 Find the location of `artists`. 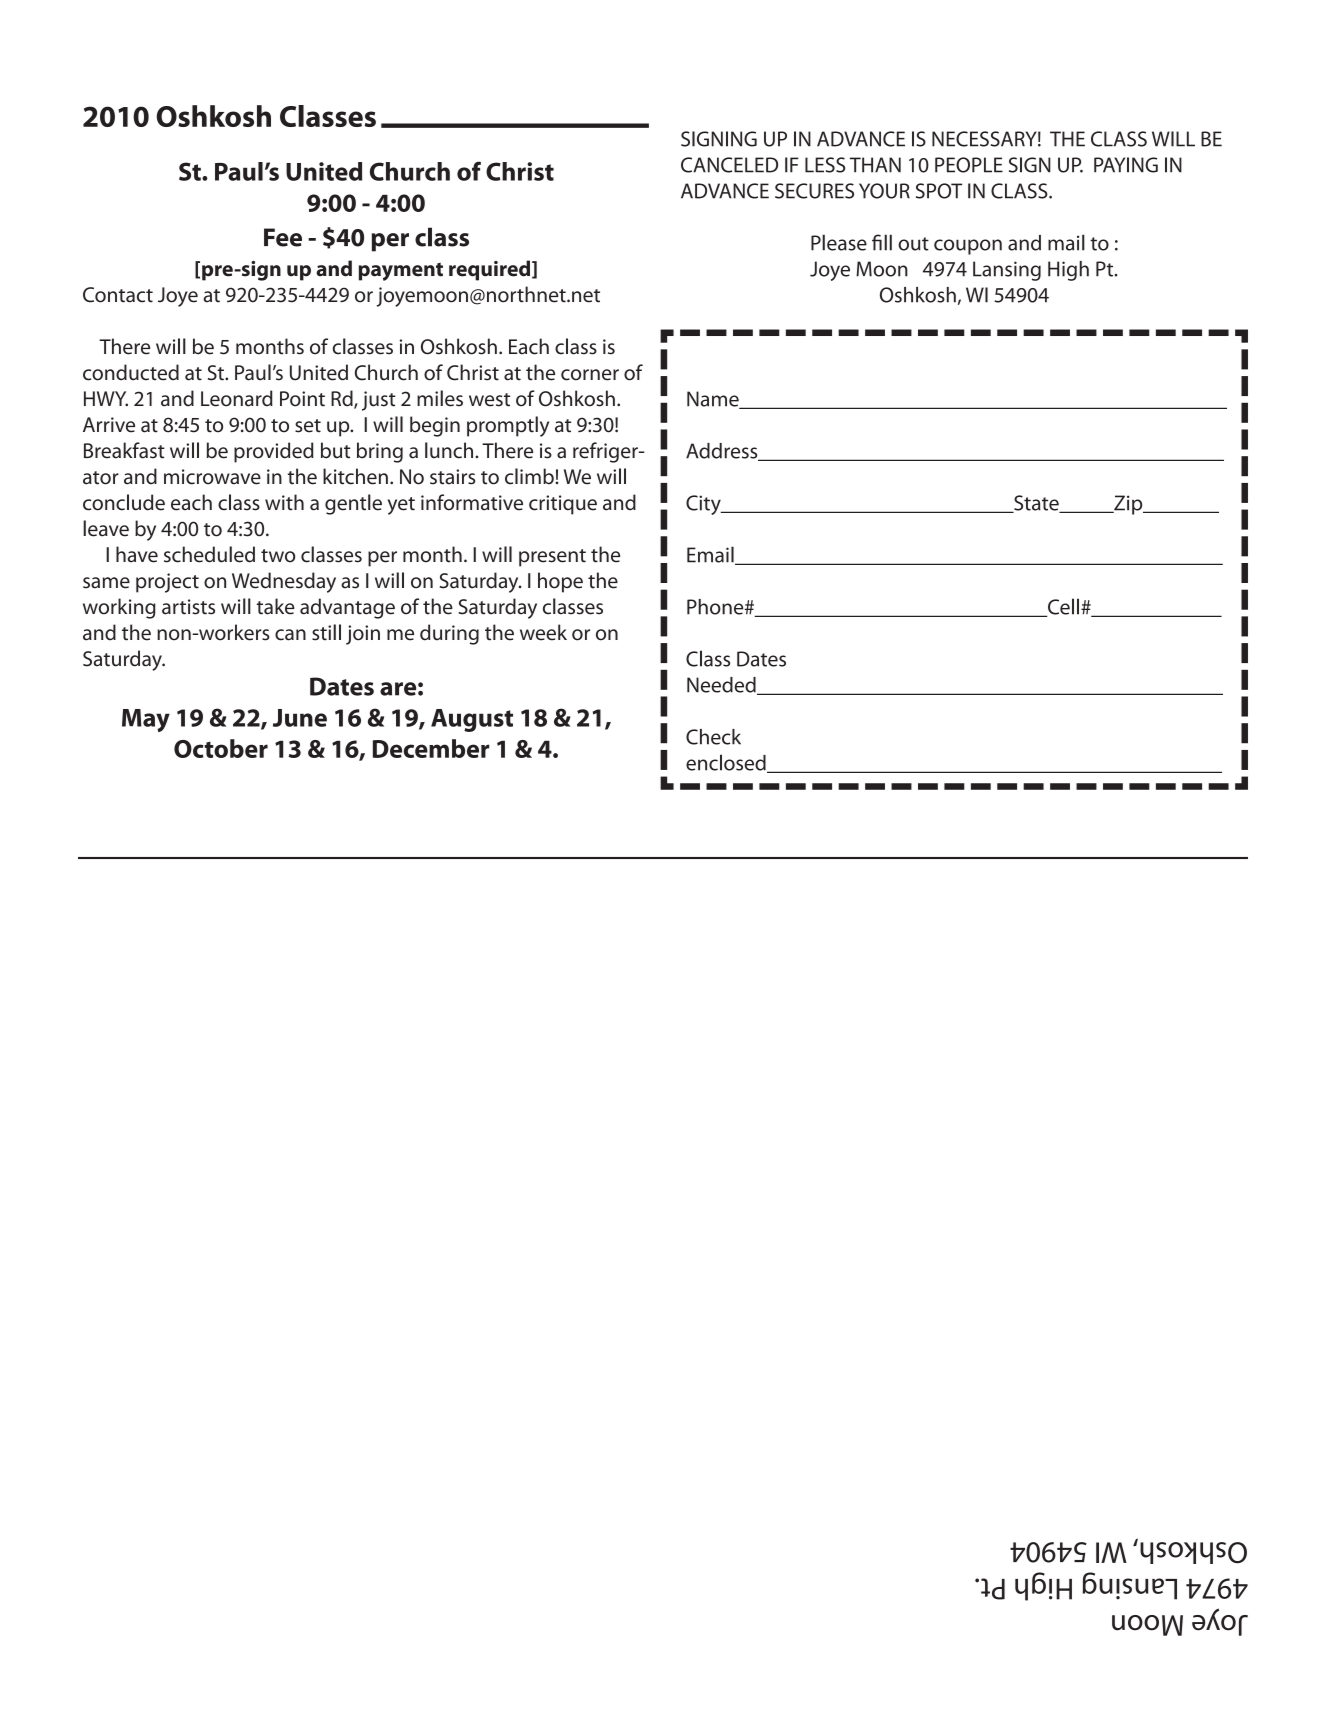

artists is located at coordinates (188, 607).
